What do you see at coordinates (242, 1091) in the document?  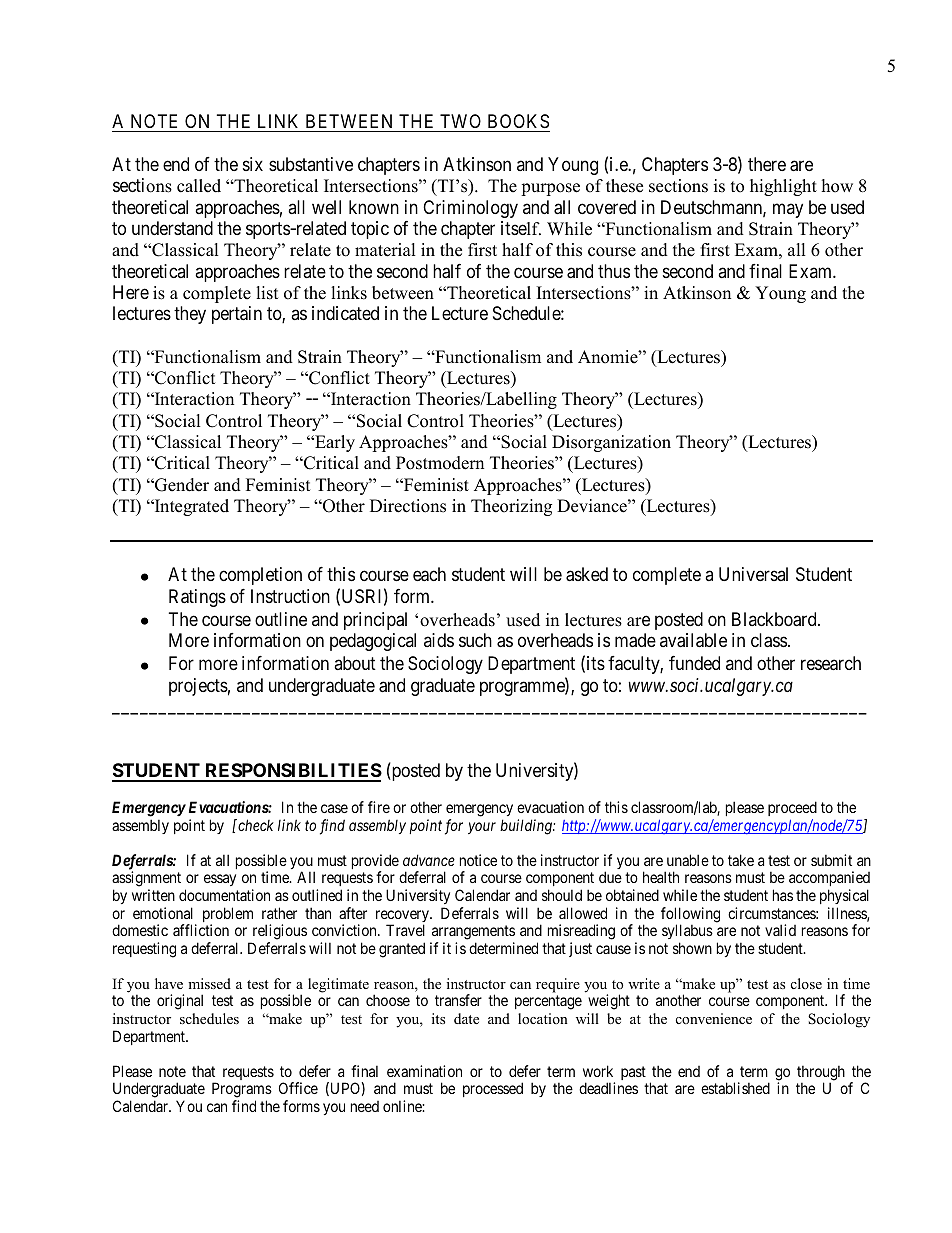 I see `Programs` at bounding box center [242, 1091].
